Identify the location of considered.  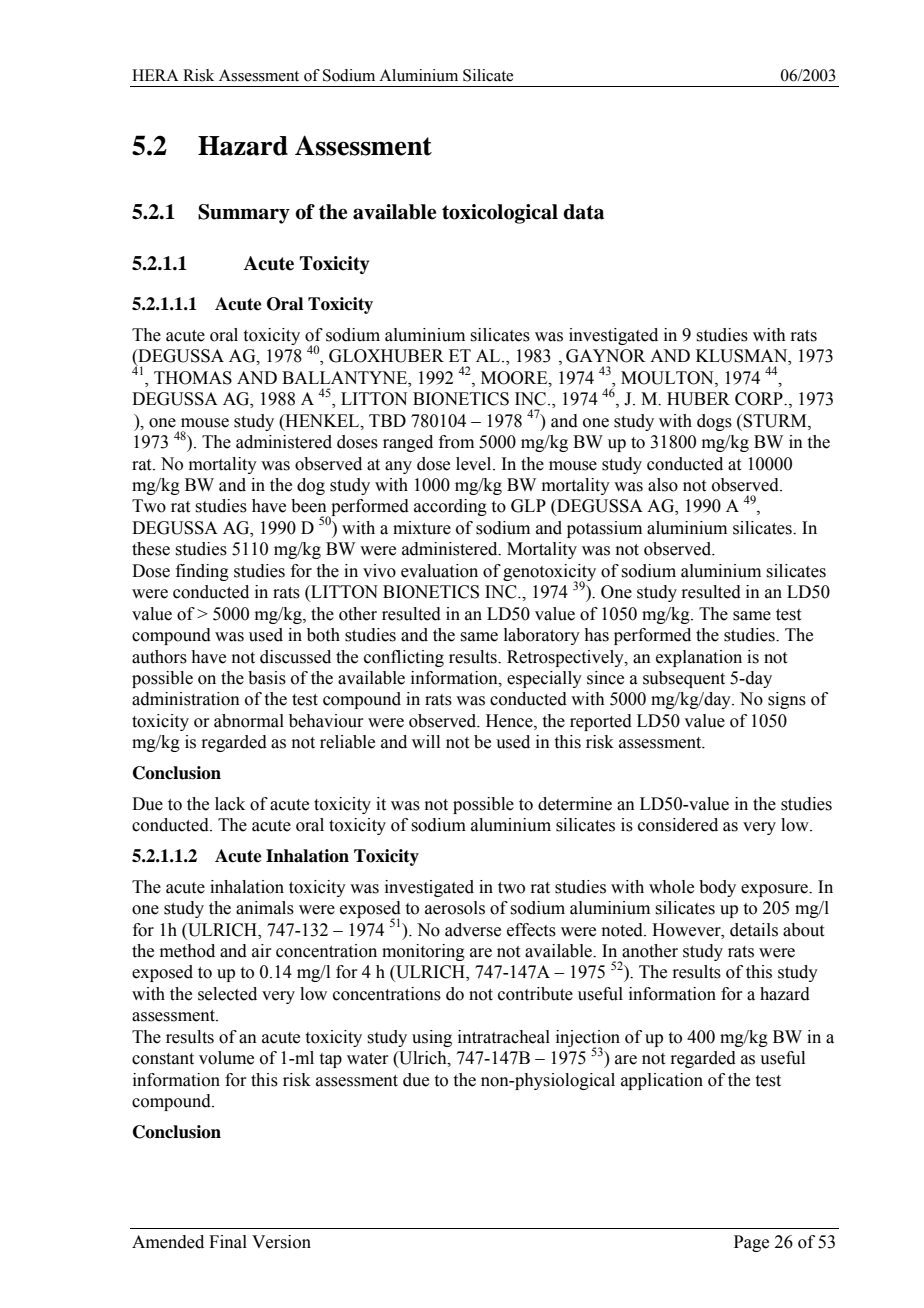
(678, 825).
